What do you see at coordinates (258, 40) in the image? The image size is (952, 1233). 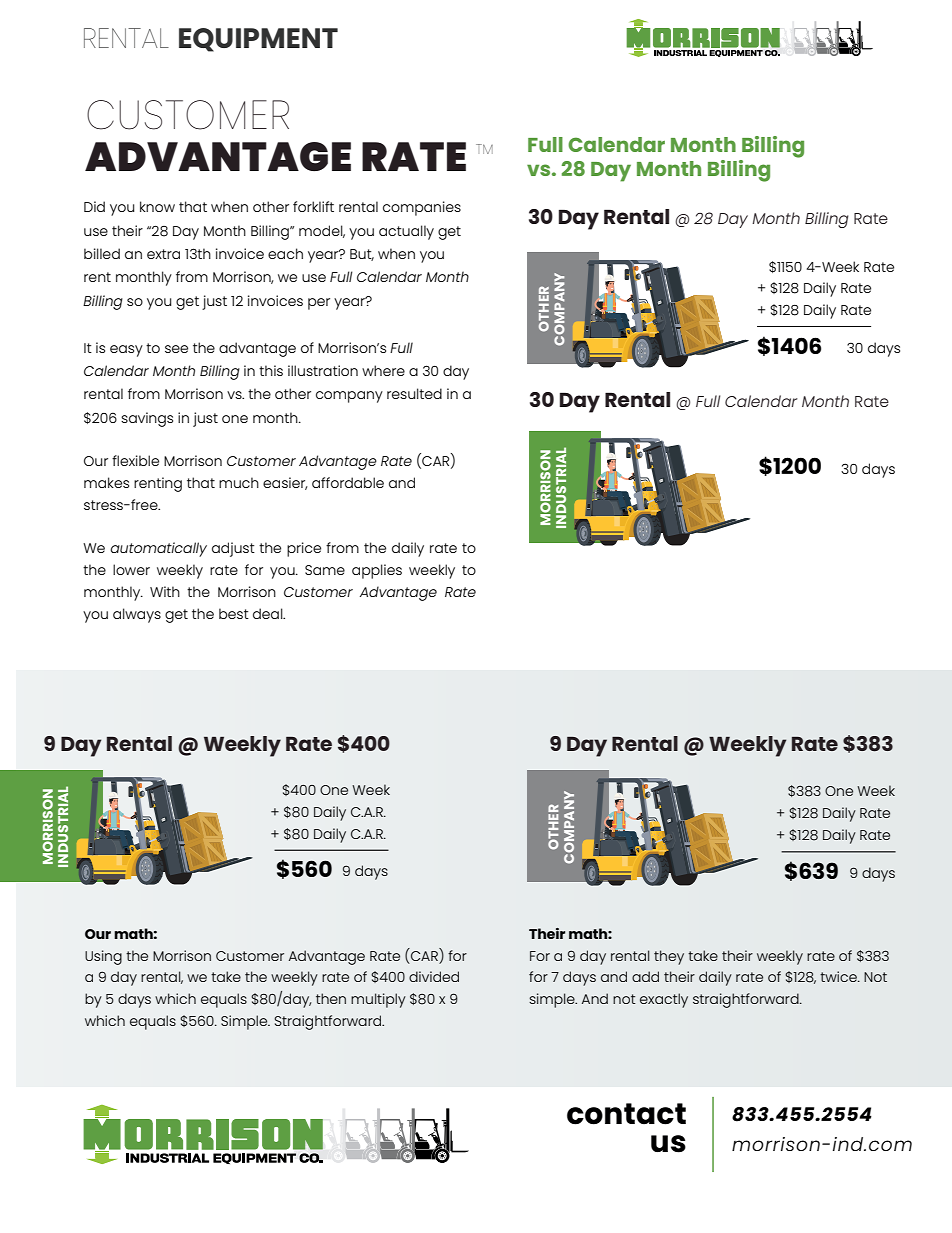 I see `EQUIPMENT` at bounding box center [258, 40].
